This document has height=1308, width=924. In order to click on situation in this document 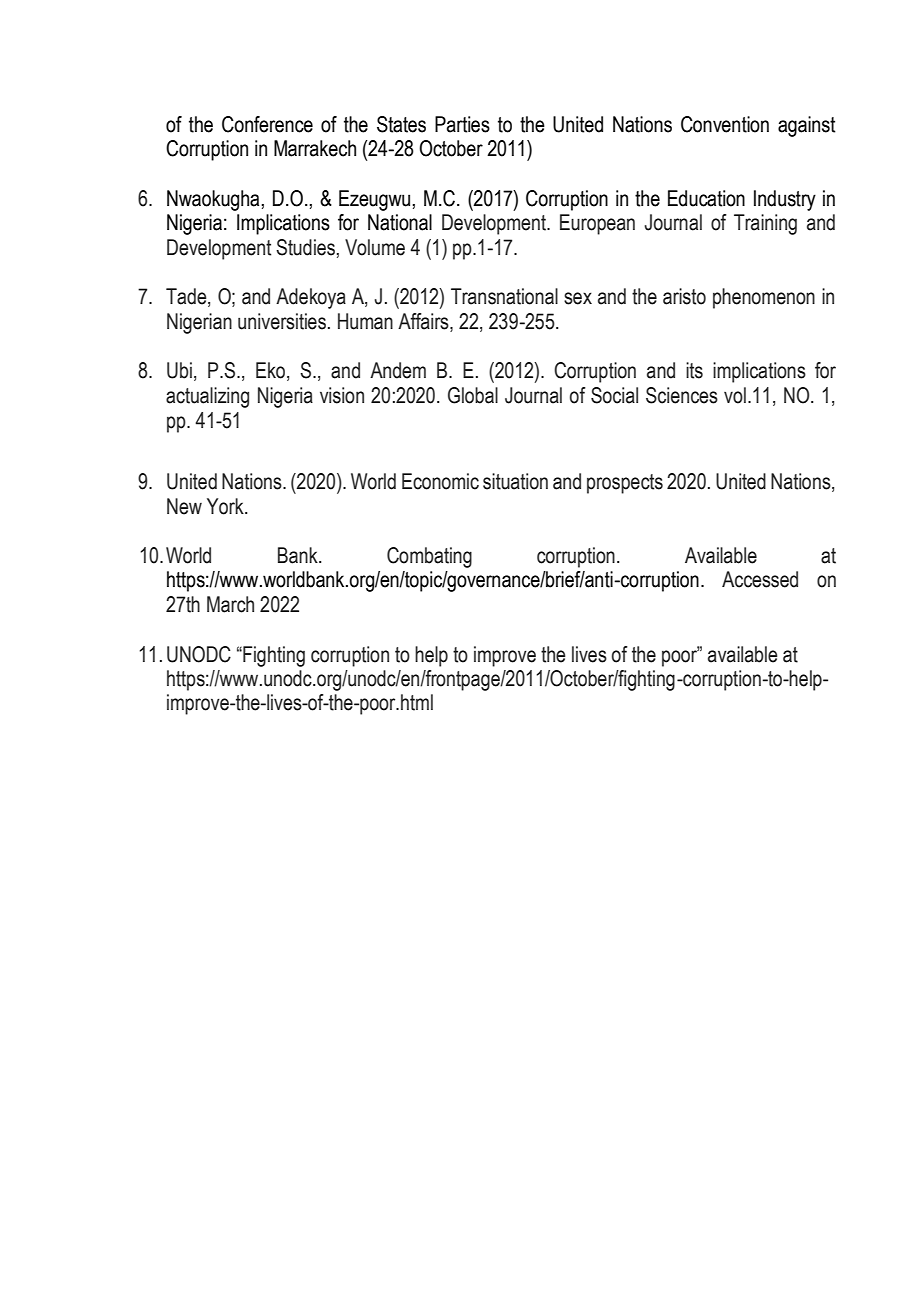, I will do `click(515, 481)`.
